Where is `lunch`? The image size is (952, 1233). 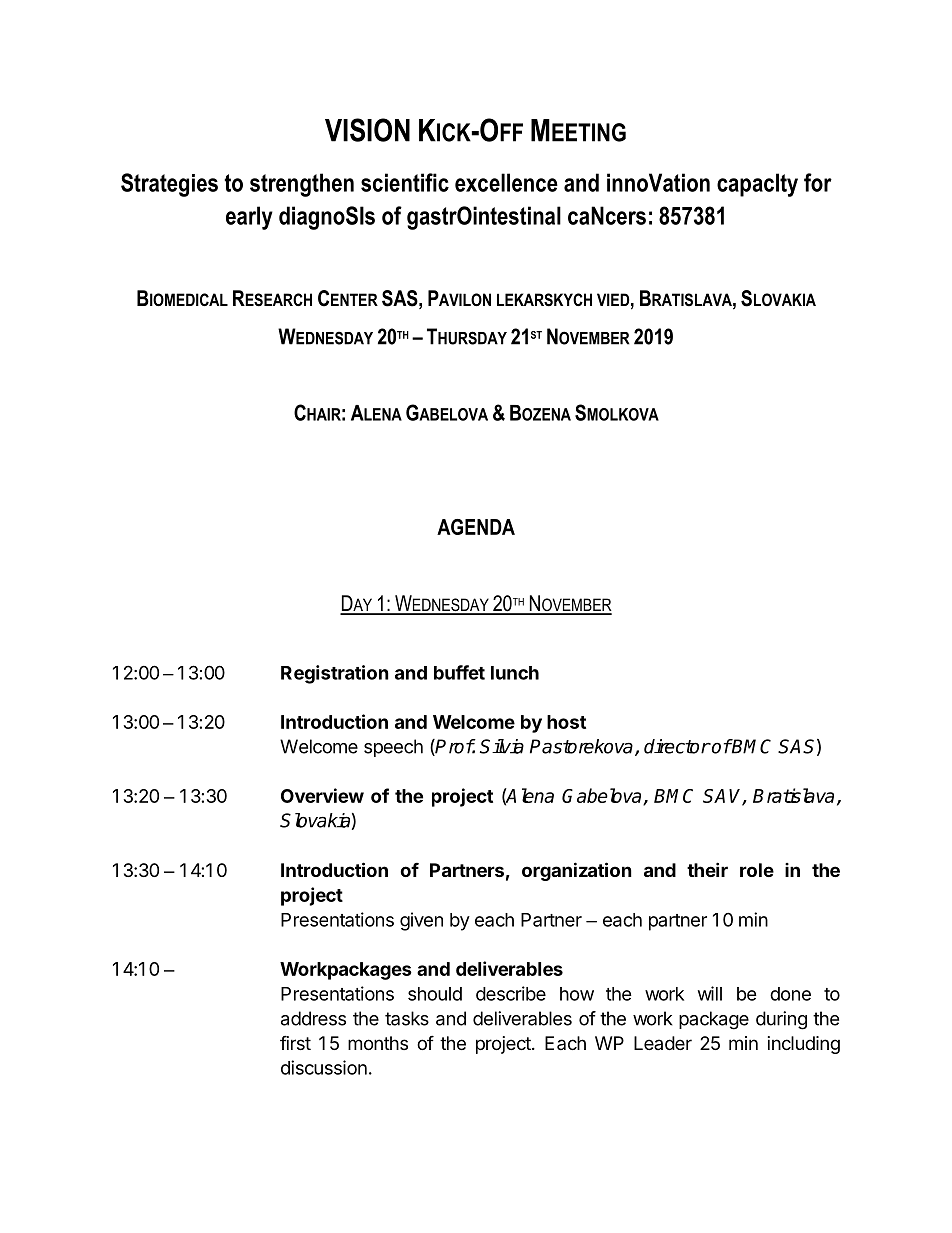
lunch is located at coordinates (515, 673).
